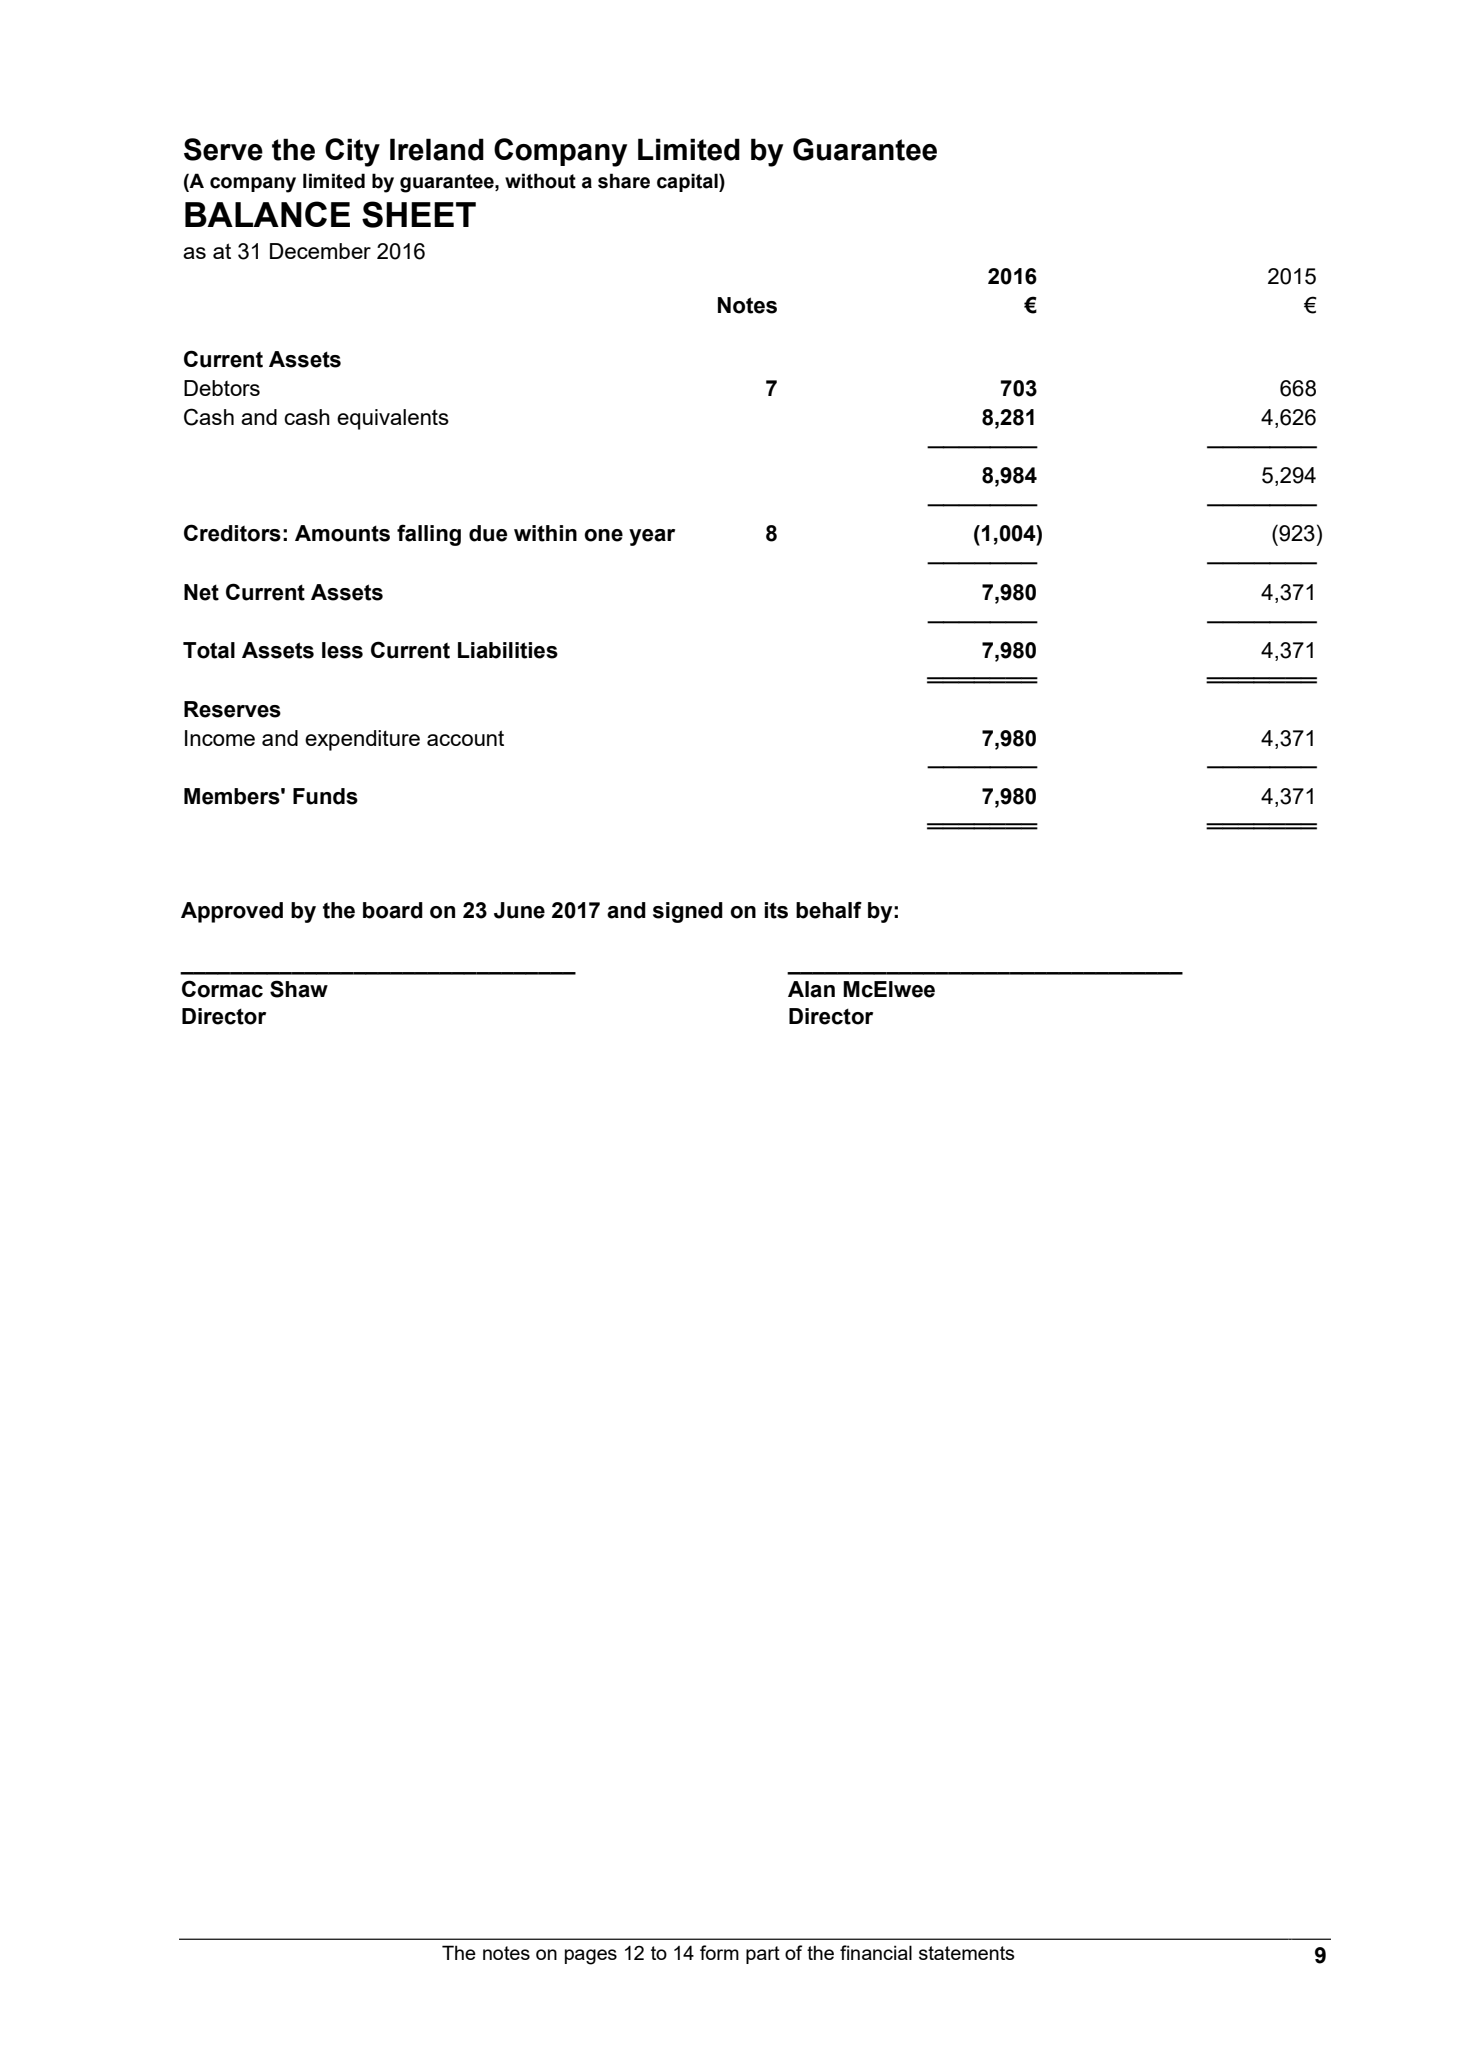  Describe the element at coordinates (876, 1952) in the document. I see `financial` at that location.
